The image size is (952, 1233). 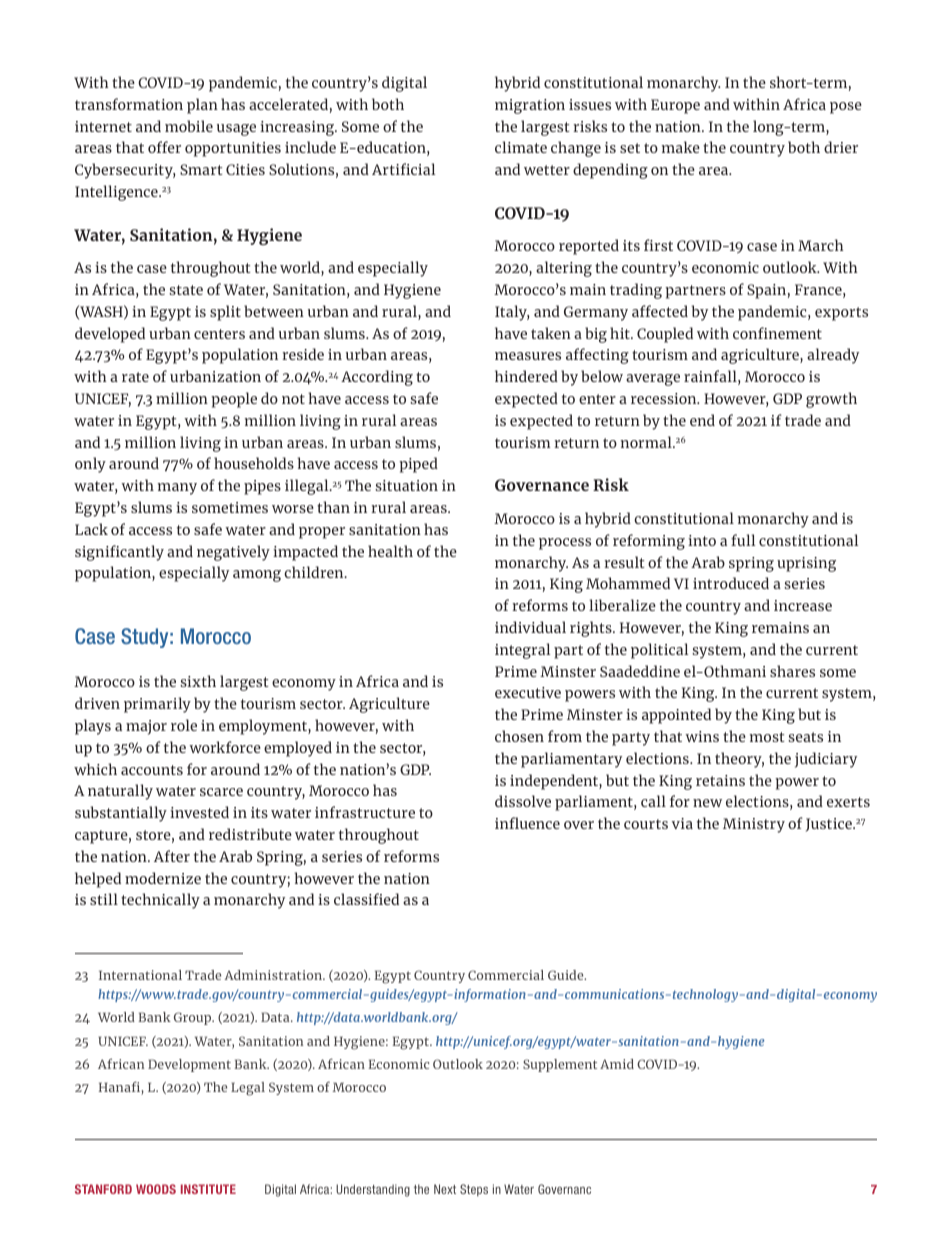 What do you see at coordinates (530, 106) in the screenshot?
I see `migration` at bounding box center [530, 106].
